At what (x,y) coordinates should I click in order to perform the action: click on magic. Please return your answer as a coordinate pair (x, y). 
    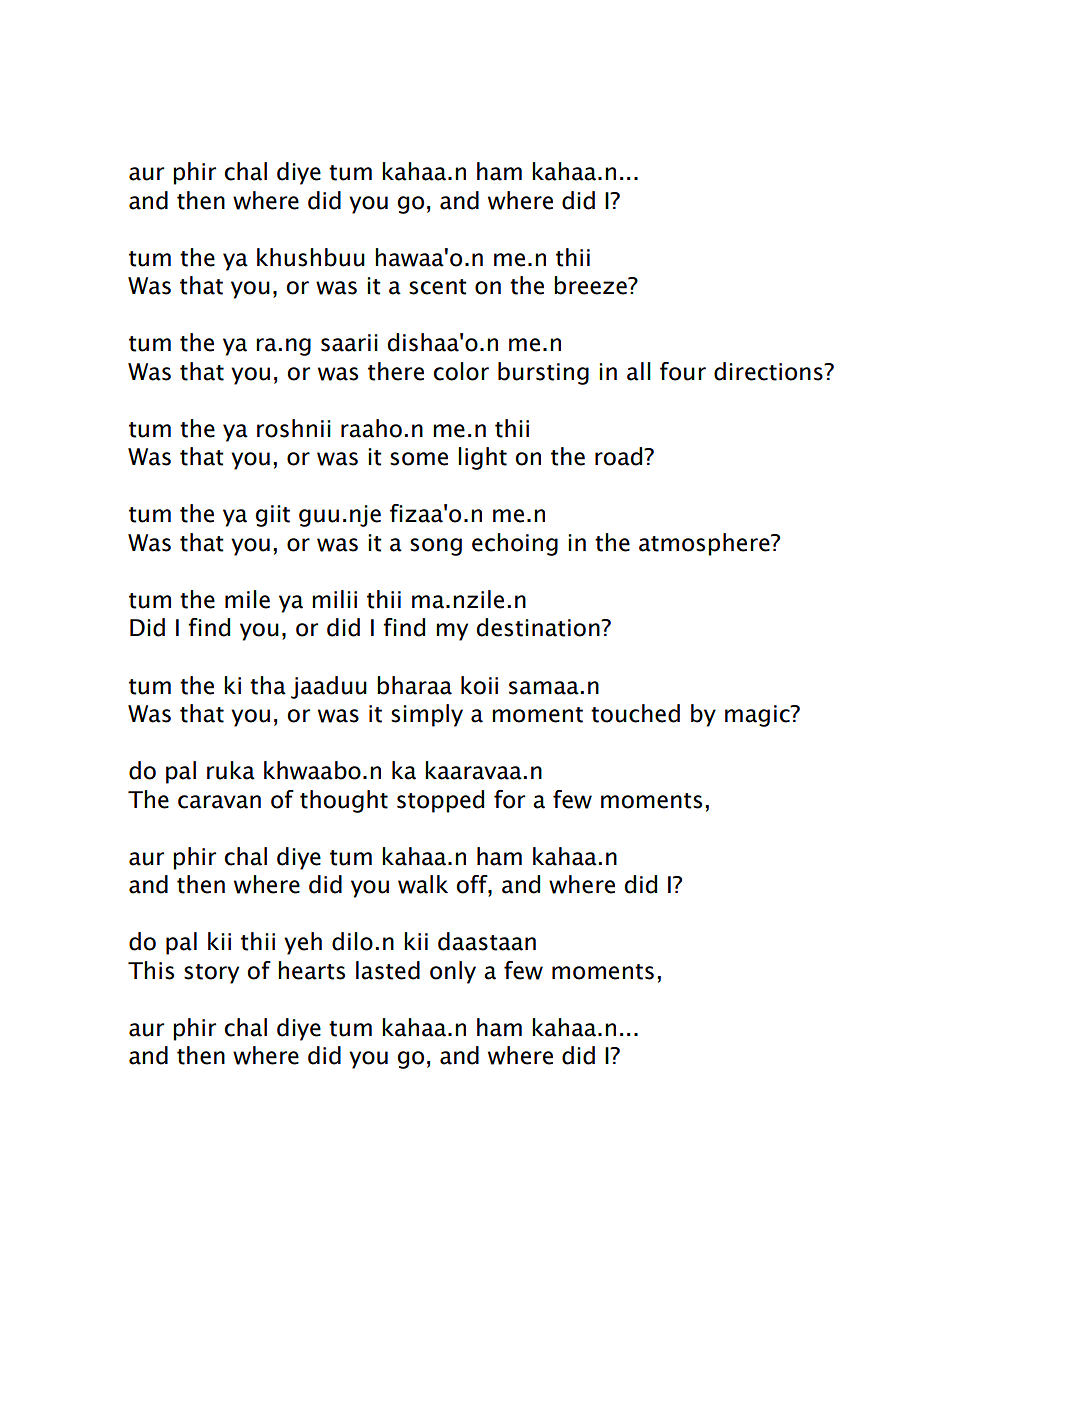
    Looking at the image, I should click on (758, 716).
